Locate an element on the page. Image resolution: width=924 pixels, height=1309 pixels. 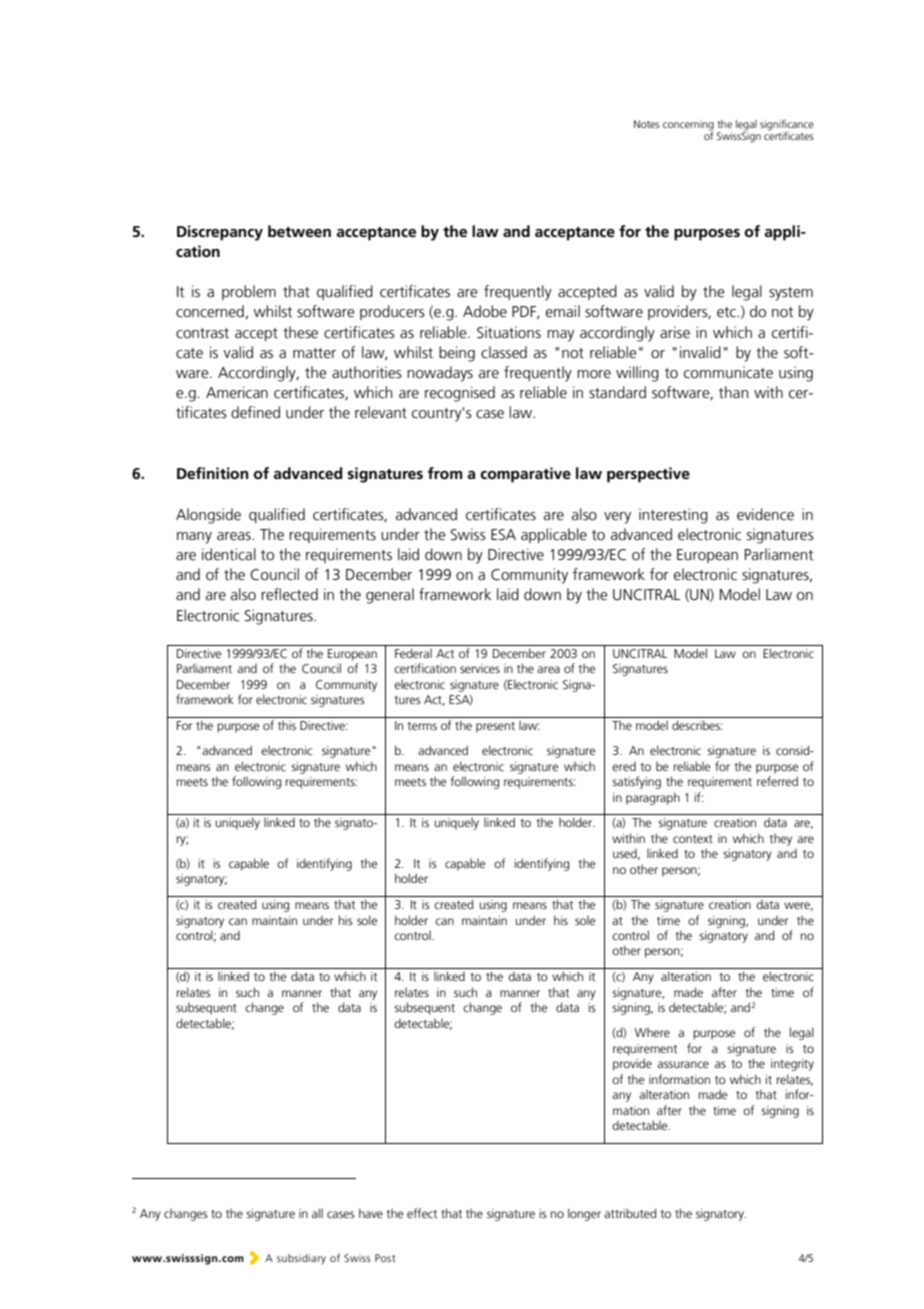
this is located at coordinates (287, 725).
